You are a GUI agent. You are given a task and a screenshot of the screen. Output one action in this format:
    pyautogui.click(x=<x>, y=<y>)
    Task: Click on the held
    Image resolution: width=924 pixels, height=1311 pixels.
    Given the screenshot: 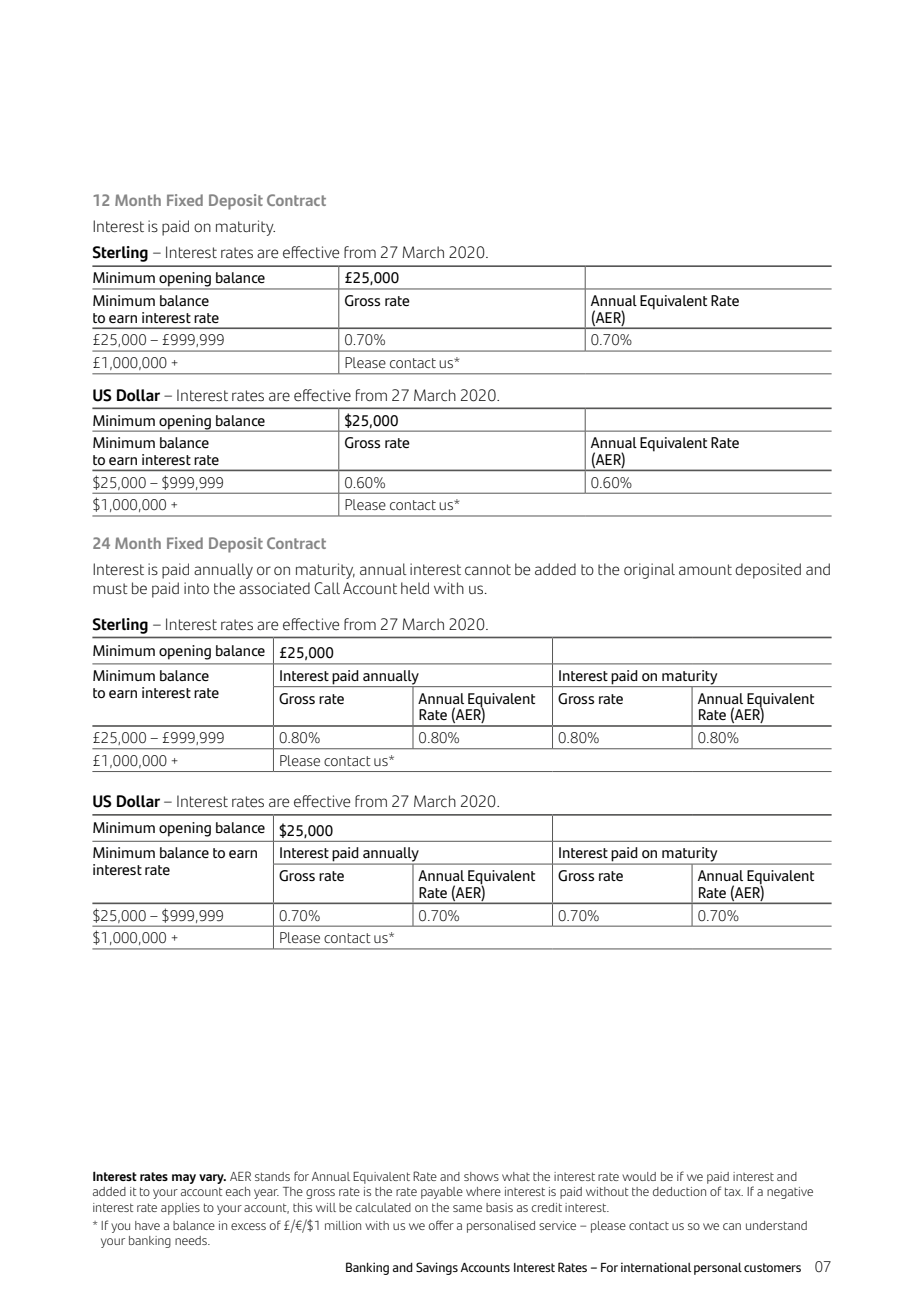 What is the action you would take?
    pyautogui.click(x=415, y=588)
